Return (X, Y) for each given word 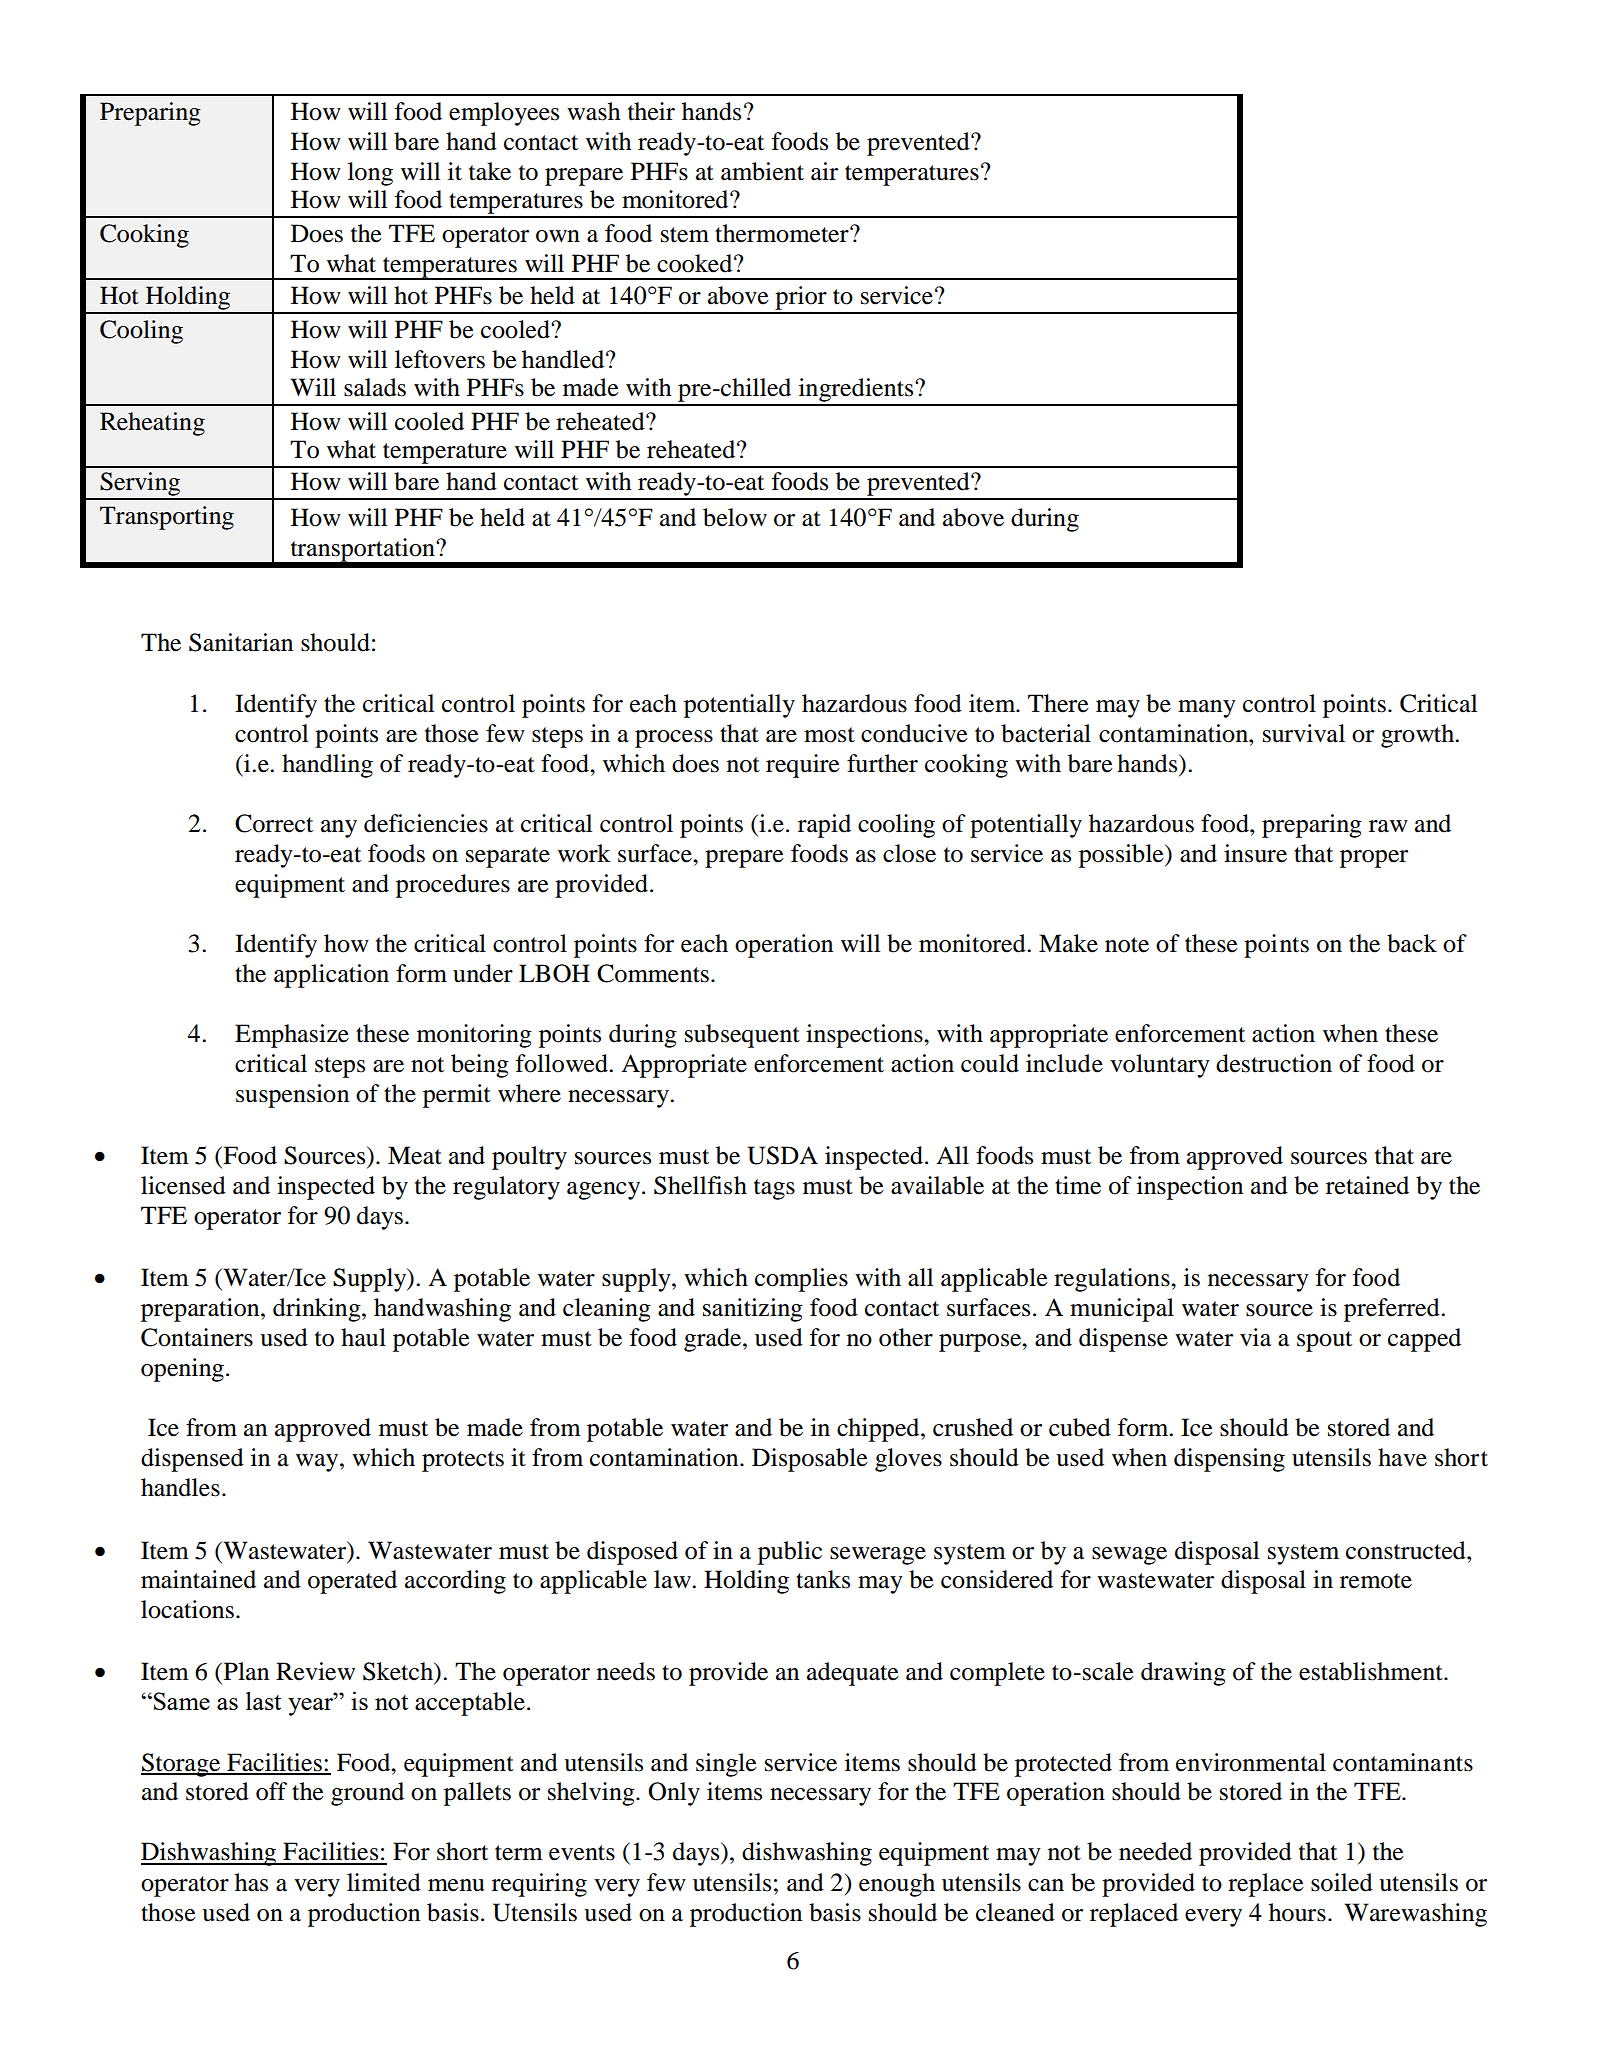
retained (1367, 1185)
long (370, 174)
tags (774, 1189)
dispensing (1229, 1460)
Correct (274, 823)
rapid (824, 826)
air (824, 171)
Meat (415, 1155)
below (735, 517)
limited (384, 1882)
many (1207, 709)
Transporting (167, 518)
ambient (762, 171)
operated (352, 1582)
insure (1255, 853)
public (790, 1553)
